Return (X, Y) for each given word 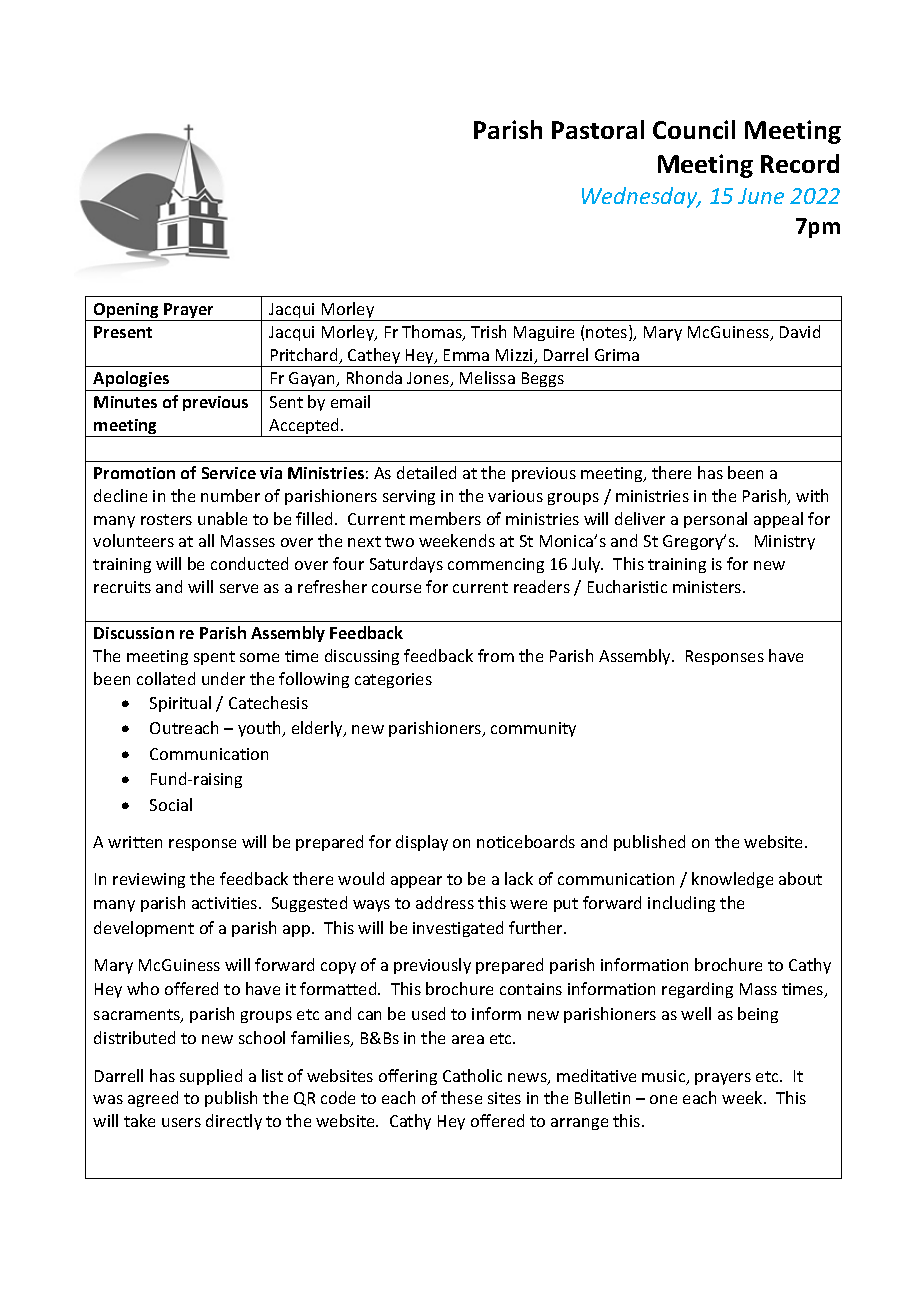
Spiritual (180, 704)
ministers (708, 587)
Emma (466, 355)
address (445, 902)
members (445, 518)
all (206, 540)
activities (226, 903)
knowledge (732, 880)
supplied (211, 1077)
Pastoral (598, 129)
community (533, 729)
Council (694, 129)
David (800, 331)
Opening (126, 312)
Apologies (132, 381)
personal (715, 520)
